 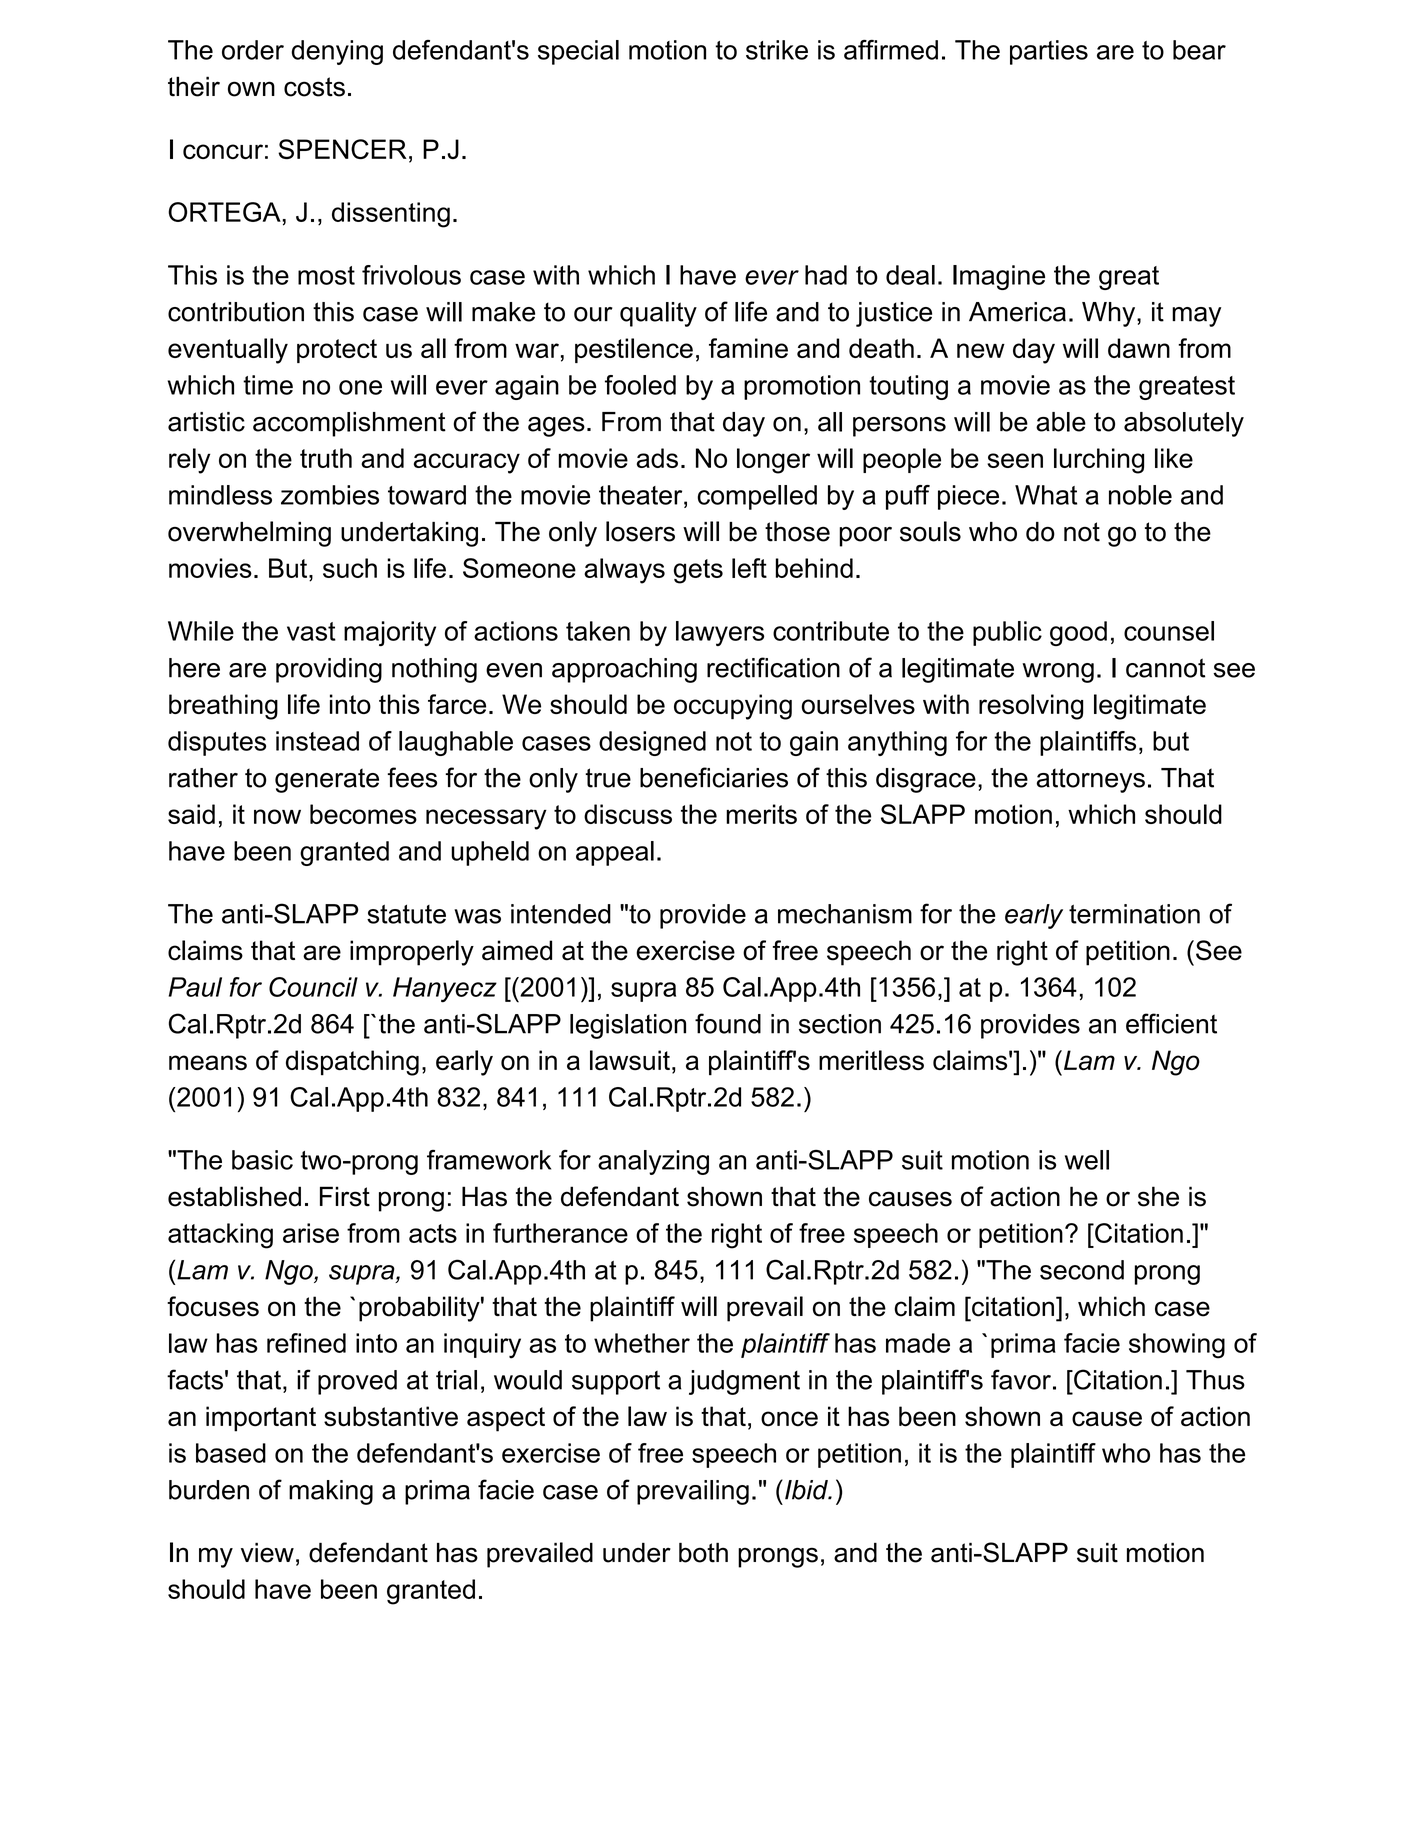 I want to click on costs, so click(x=314, y=87).
